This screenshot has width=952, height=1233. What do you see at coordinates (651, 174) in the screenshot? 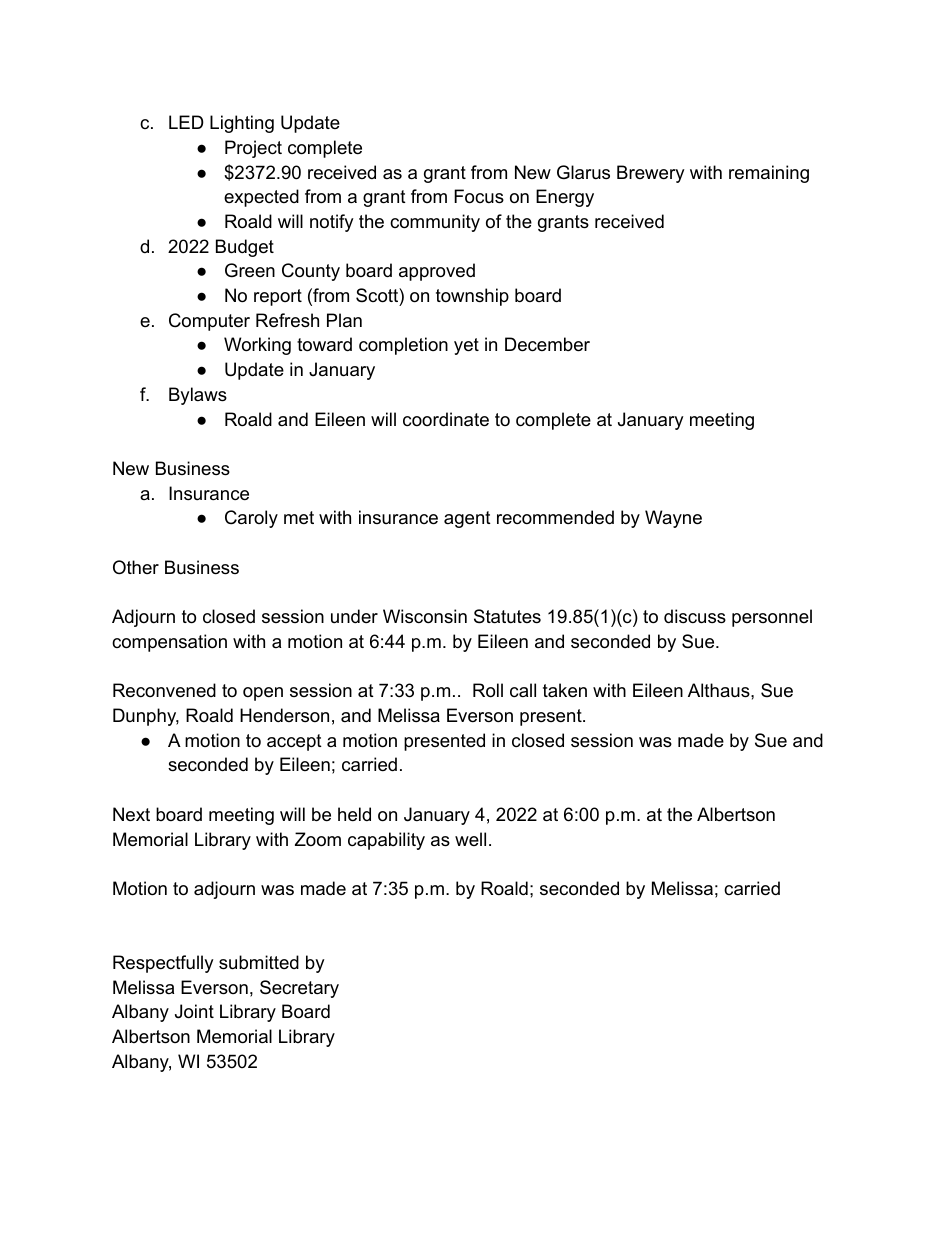
I see `Brewery` at bounding box center [651, 174].
